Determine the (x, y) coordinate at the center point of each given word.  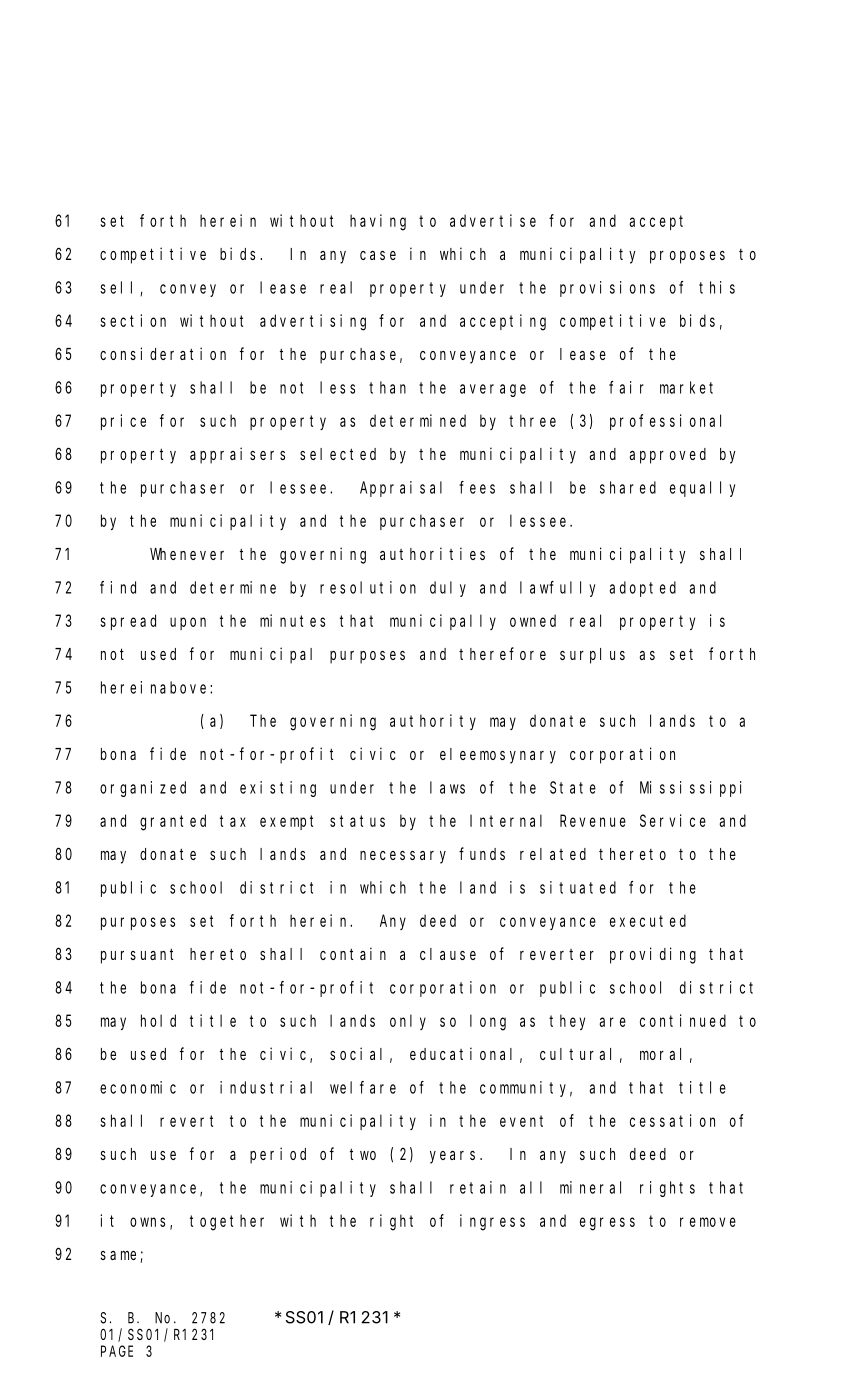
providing (653, 955)
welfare (363, 1087)
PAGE (117, 1351)
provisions (607, 289)
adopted (643, 589)
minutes (292, 620)
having (378, 222)
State (573, 787)
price (123, 422)
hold (158, 1020)
